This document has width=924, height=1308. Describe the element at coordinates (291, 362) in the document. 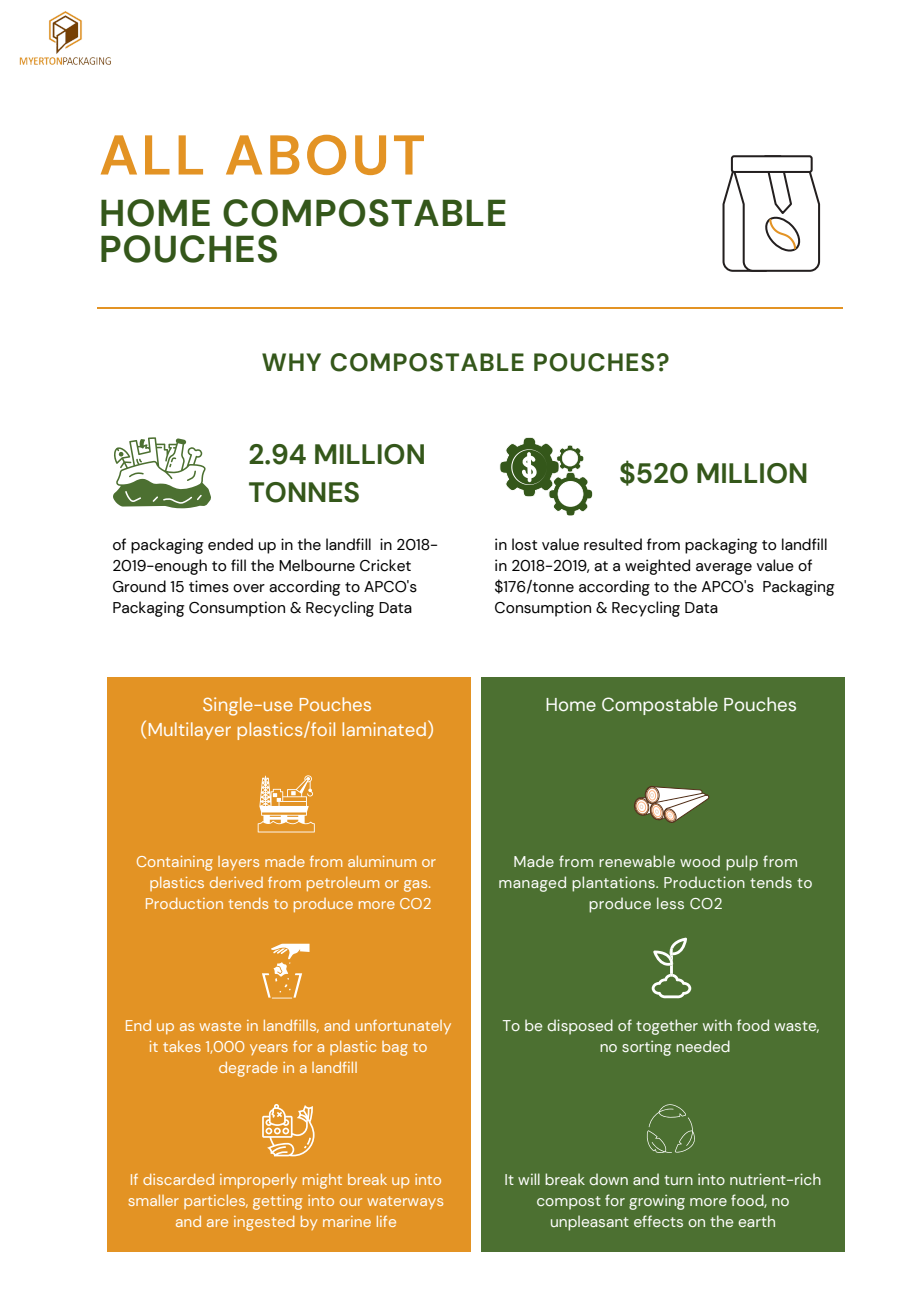

I see `WHY` at that location.
